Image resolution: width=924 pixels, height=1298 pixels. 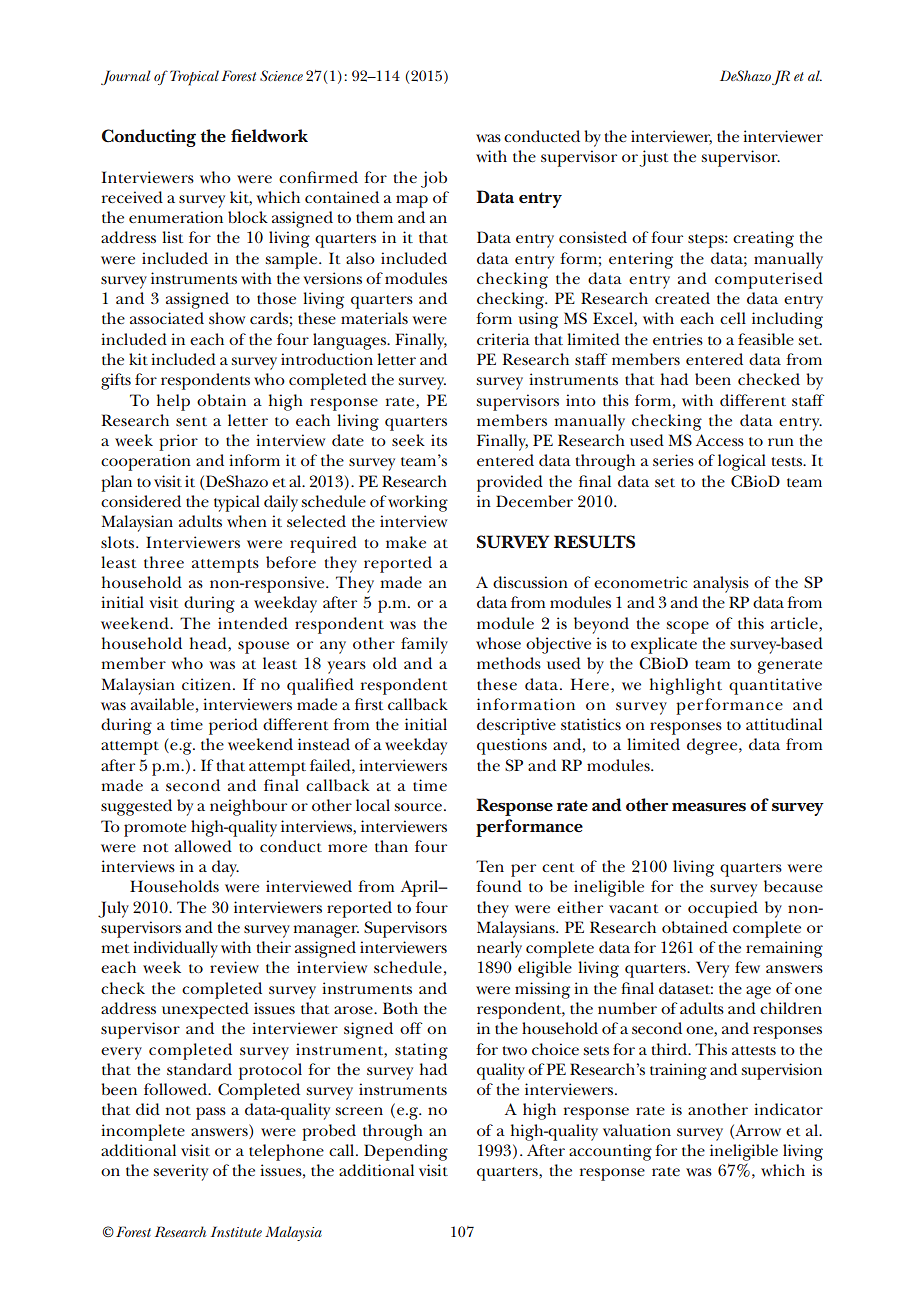 I want to click on severity, so click(x=181, y=1172).
